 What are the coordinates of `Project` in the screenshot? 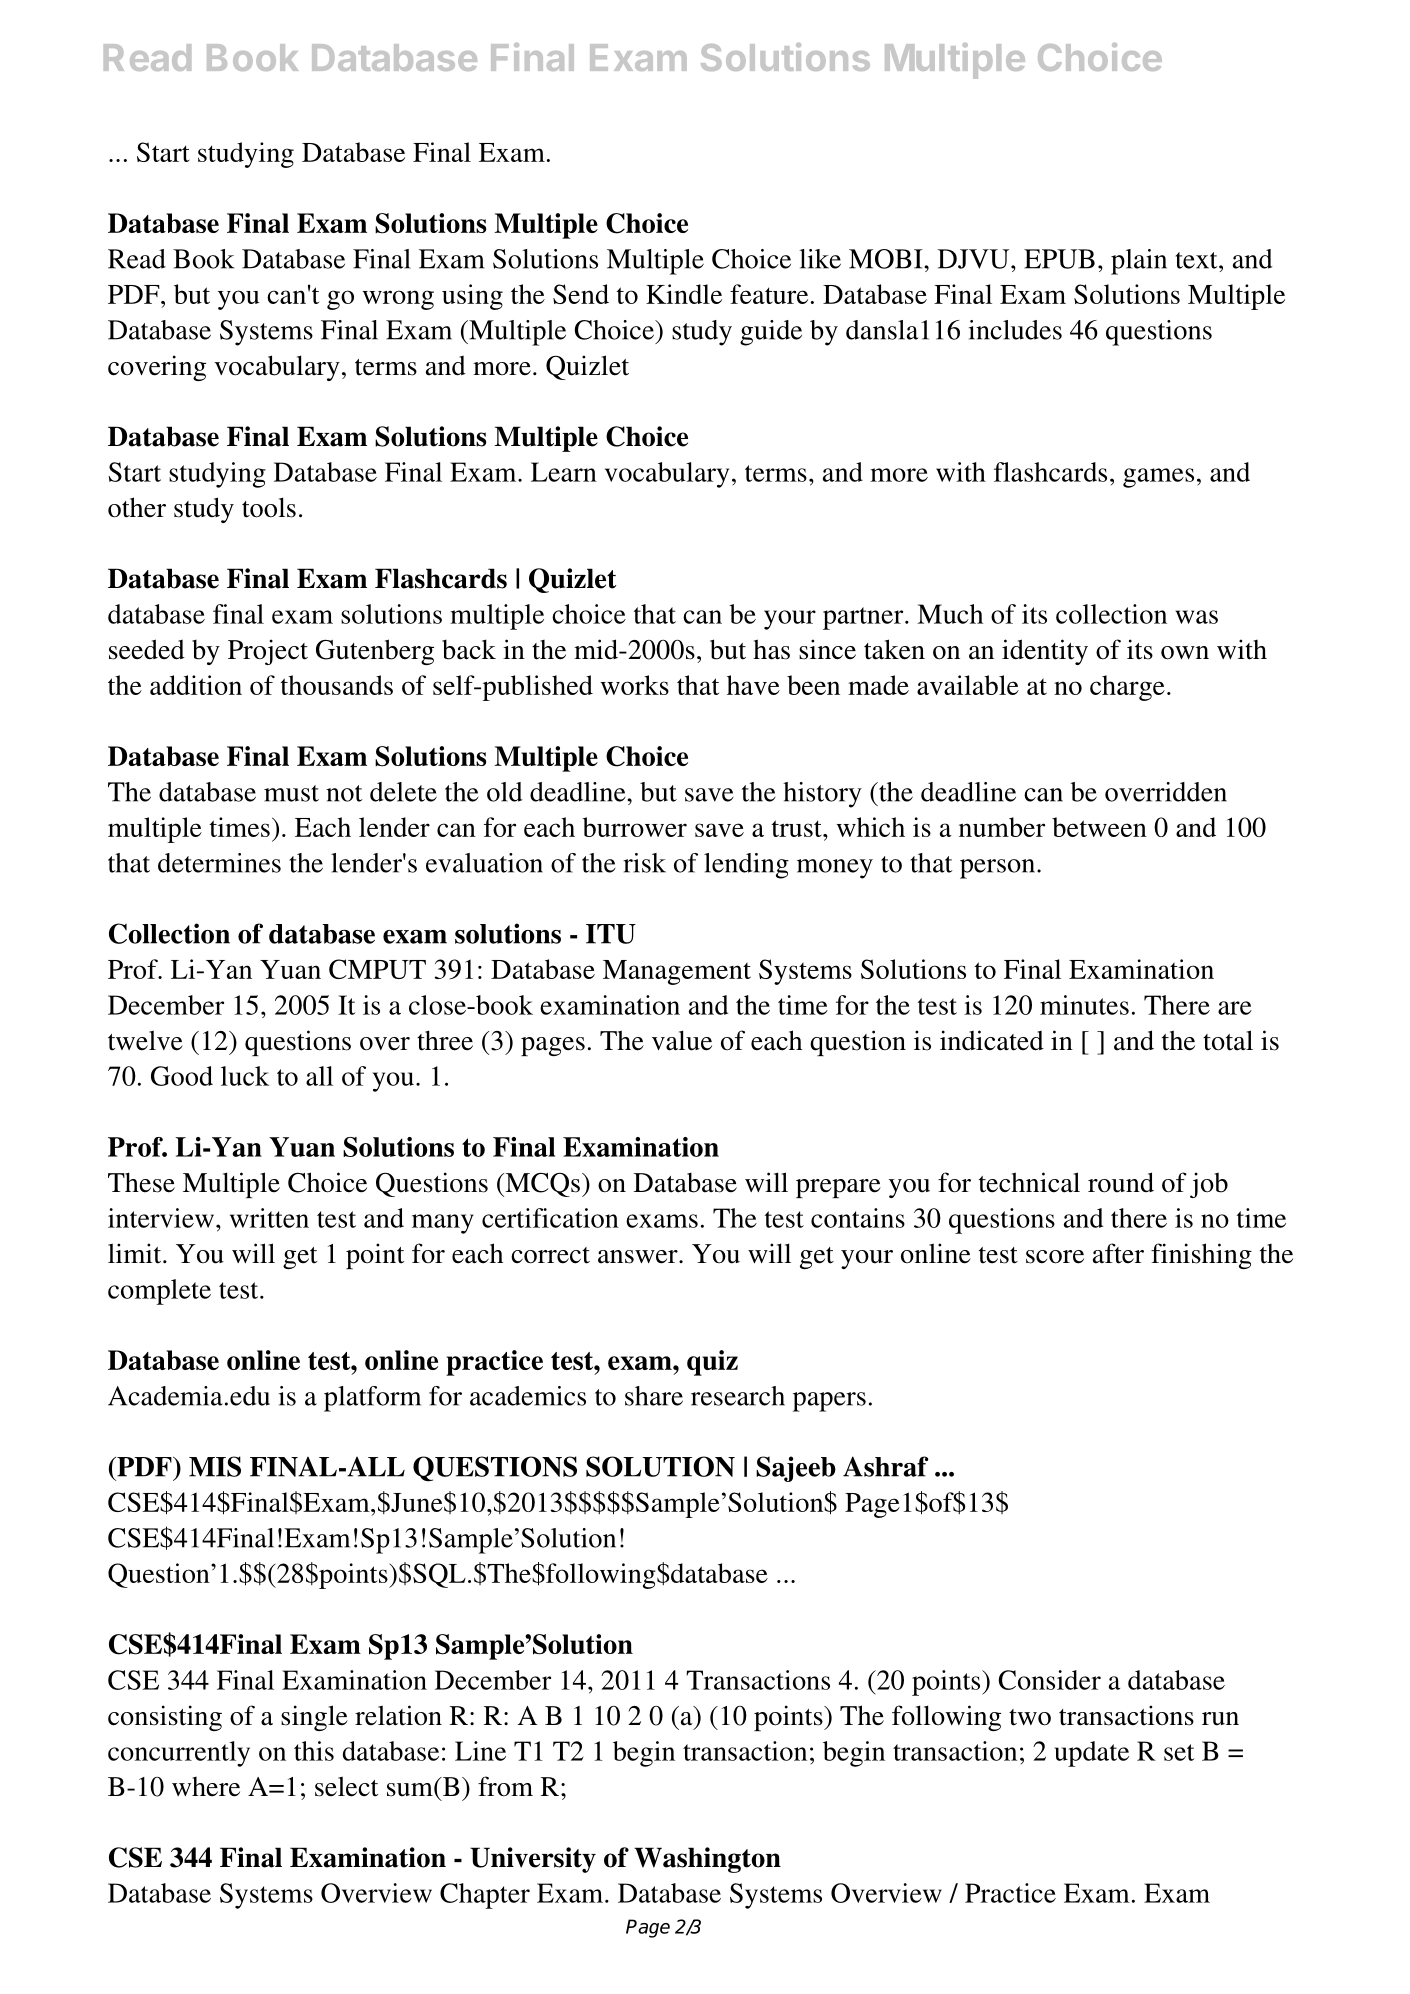 It's located at (268, 652).
